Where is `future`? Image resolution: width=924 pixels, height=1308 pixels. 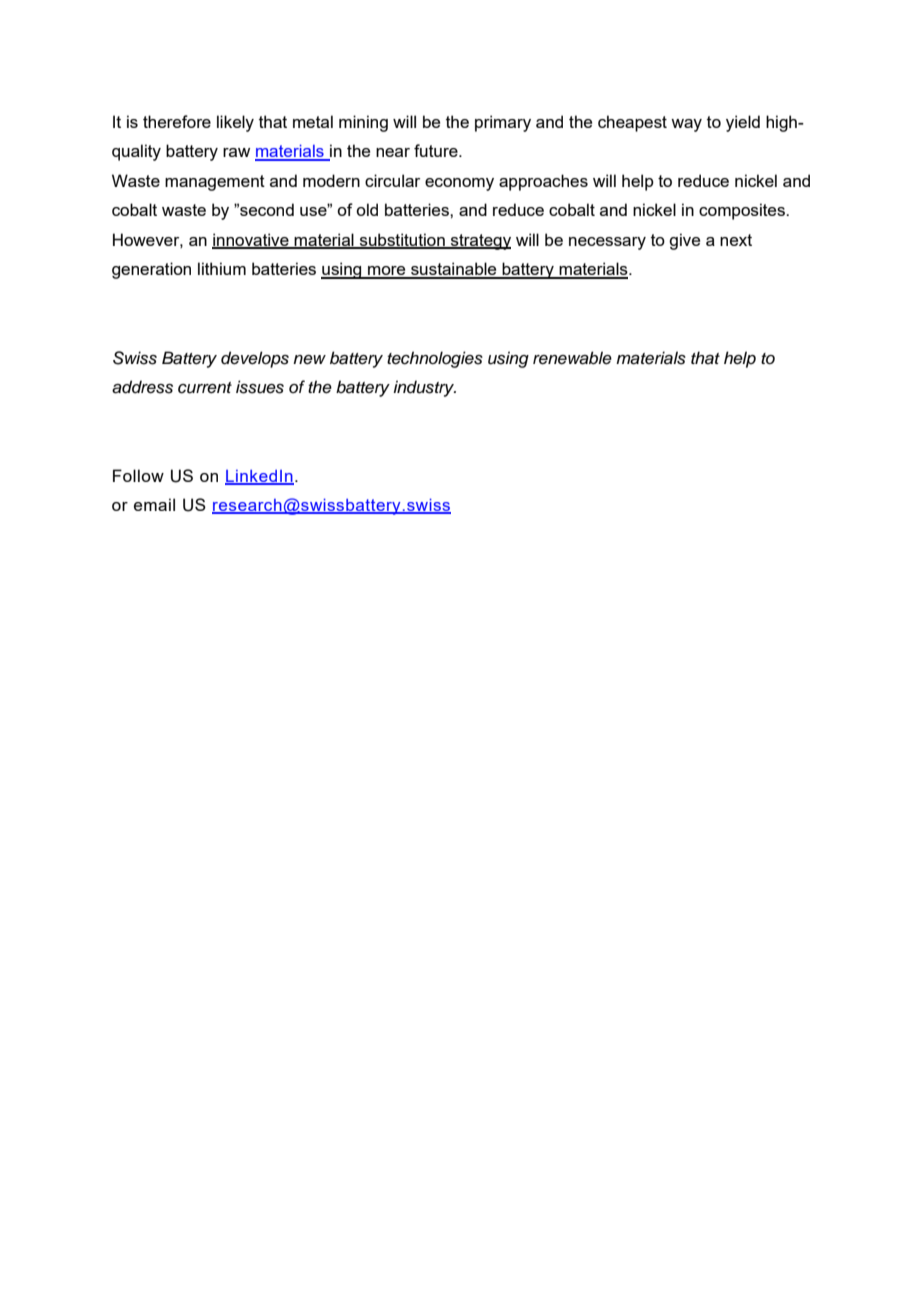 future is located at coordinates (437, 150).
